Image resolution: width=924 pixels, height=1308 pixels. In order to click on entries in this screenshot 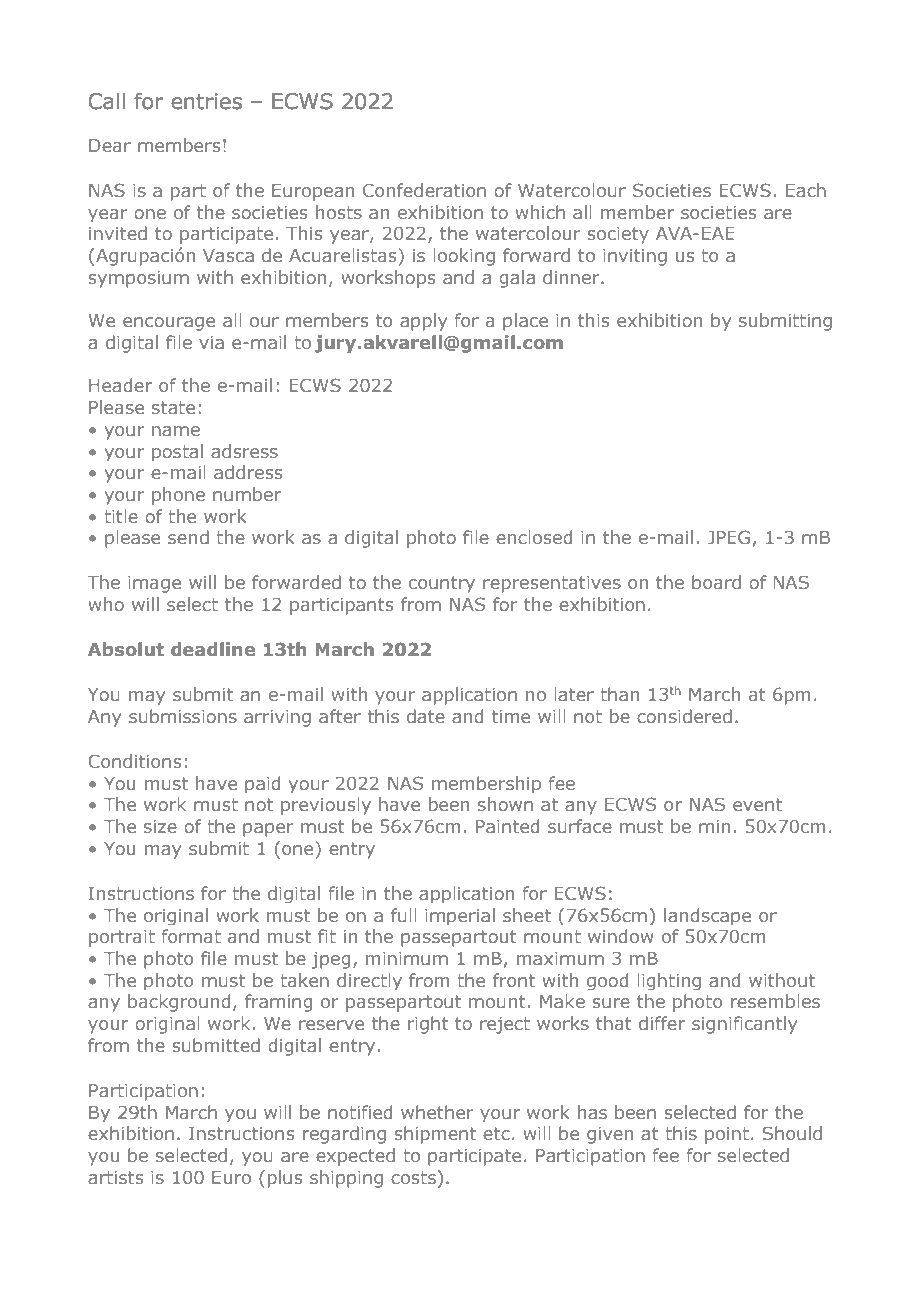, I will do `click(206, 101)`.
